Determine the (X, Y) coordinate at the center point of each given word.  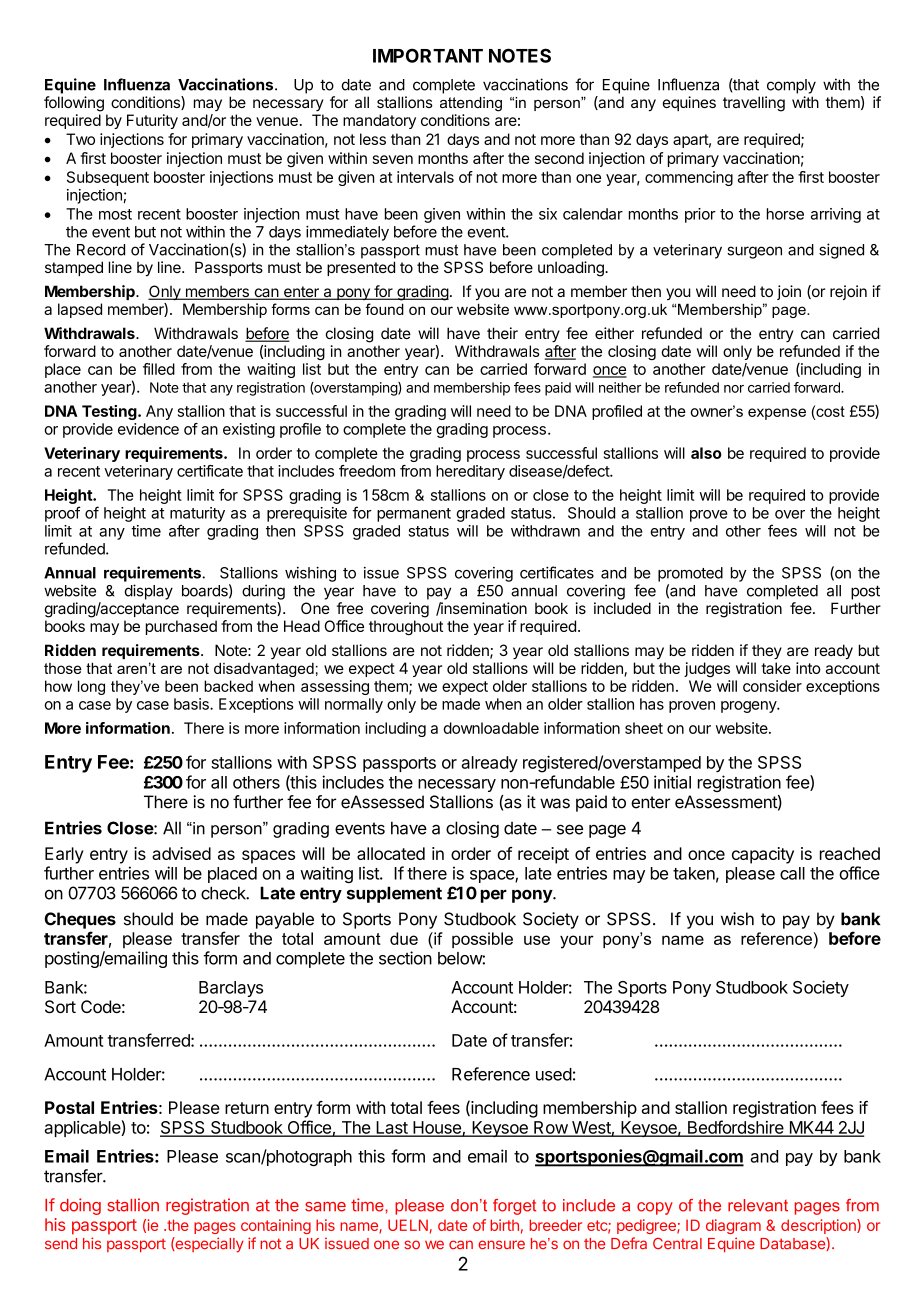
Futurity (152, 121)
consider (772, 686)
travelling (754, 104)
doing (80, 1206)
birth (504, 1225)
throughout (406, 627)
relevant (758, 1205)
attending (471, 104)
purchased (181, 627)
